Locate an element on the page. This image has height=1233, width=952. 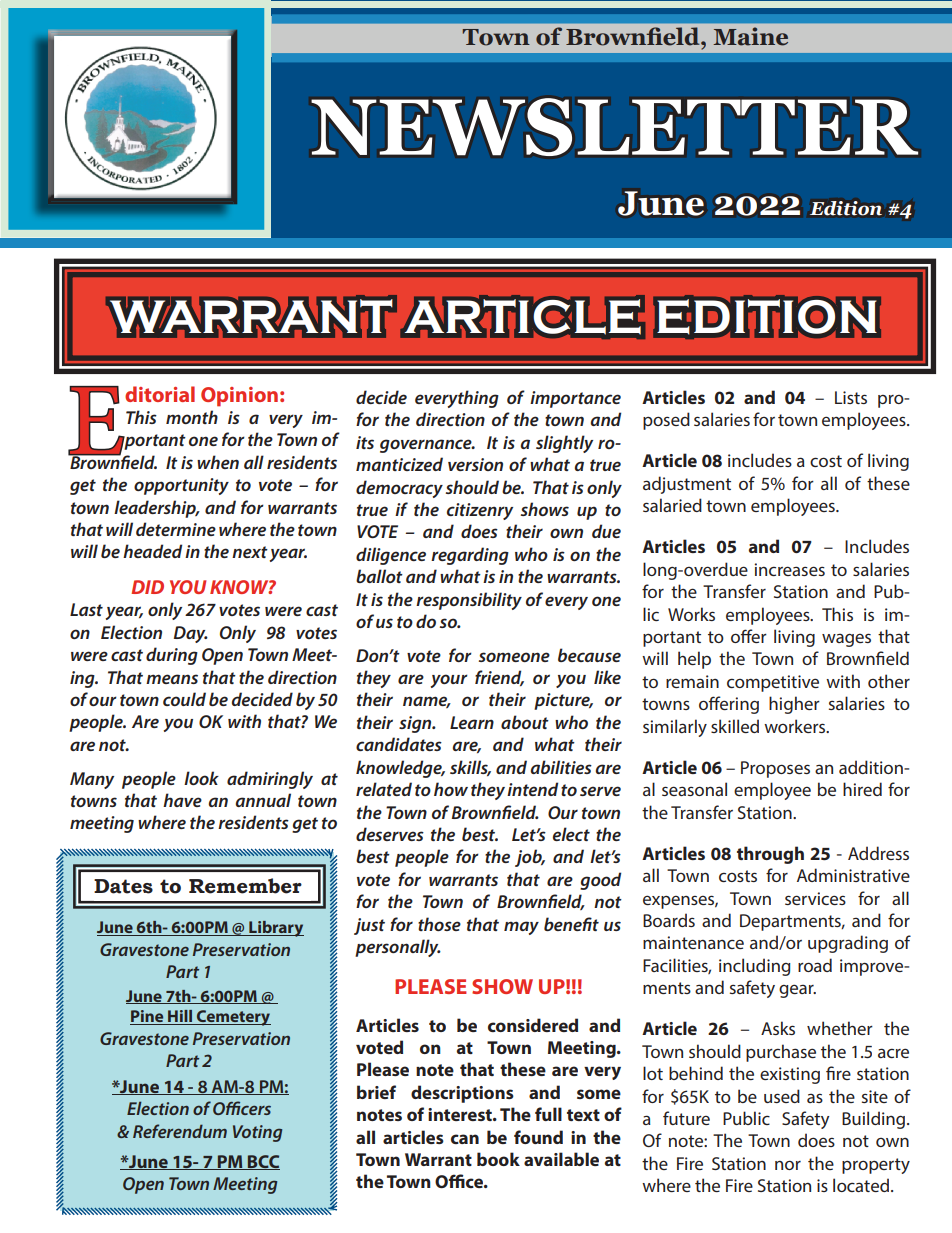
Maine is located at coordinates (750, 36).
